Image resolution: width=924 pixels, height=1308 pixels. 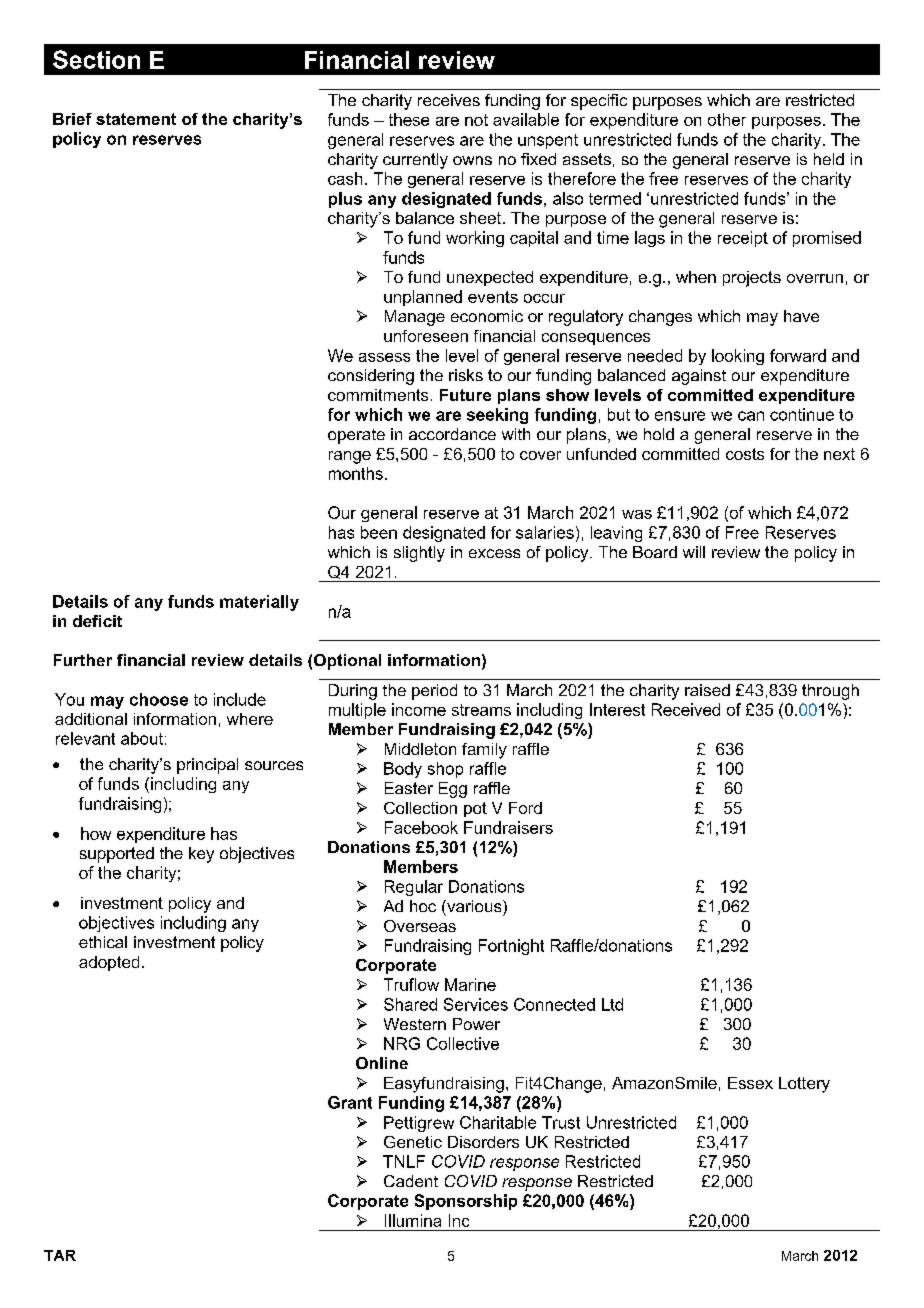 I want to click on raised, so click(x=707, y=690).
